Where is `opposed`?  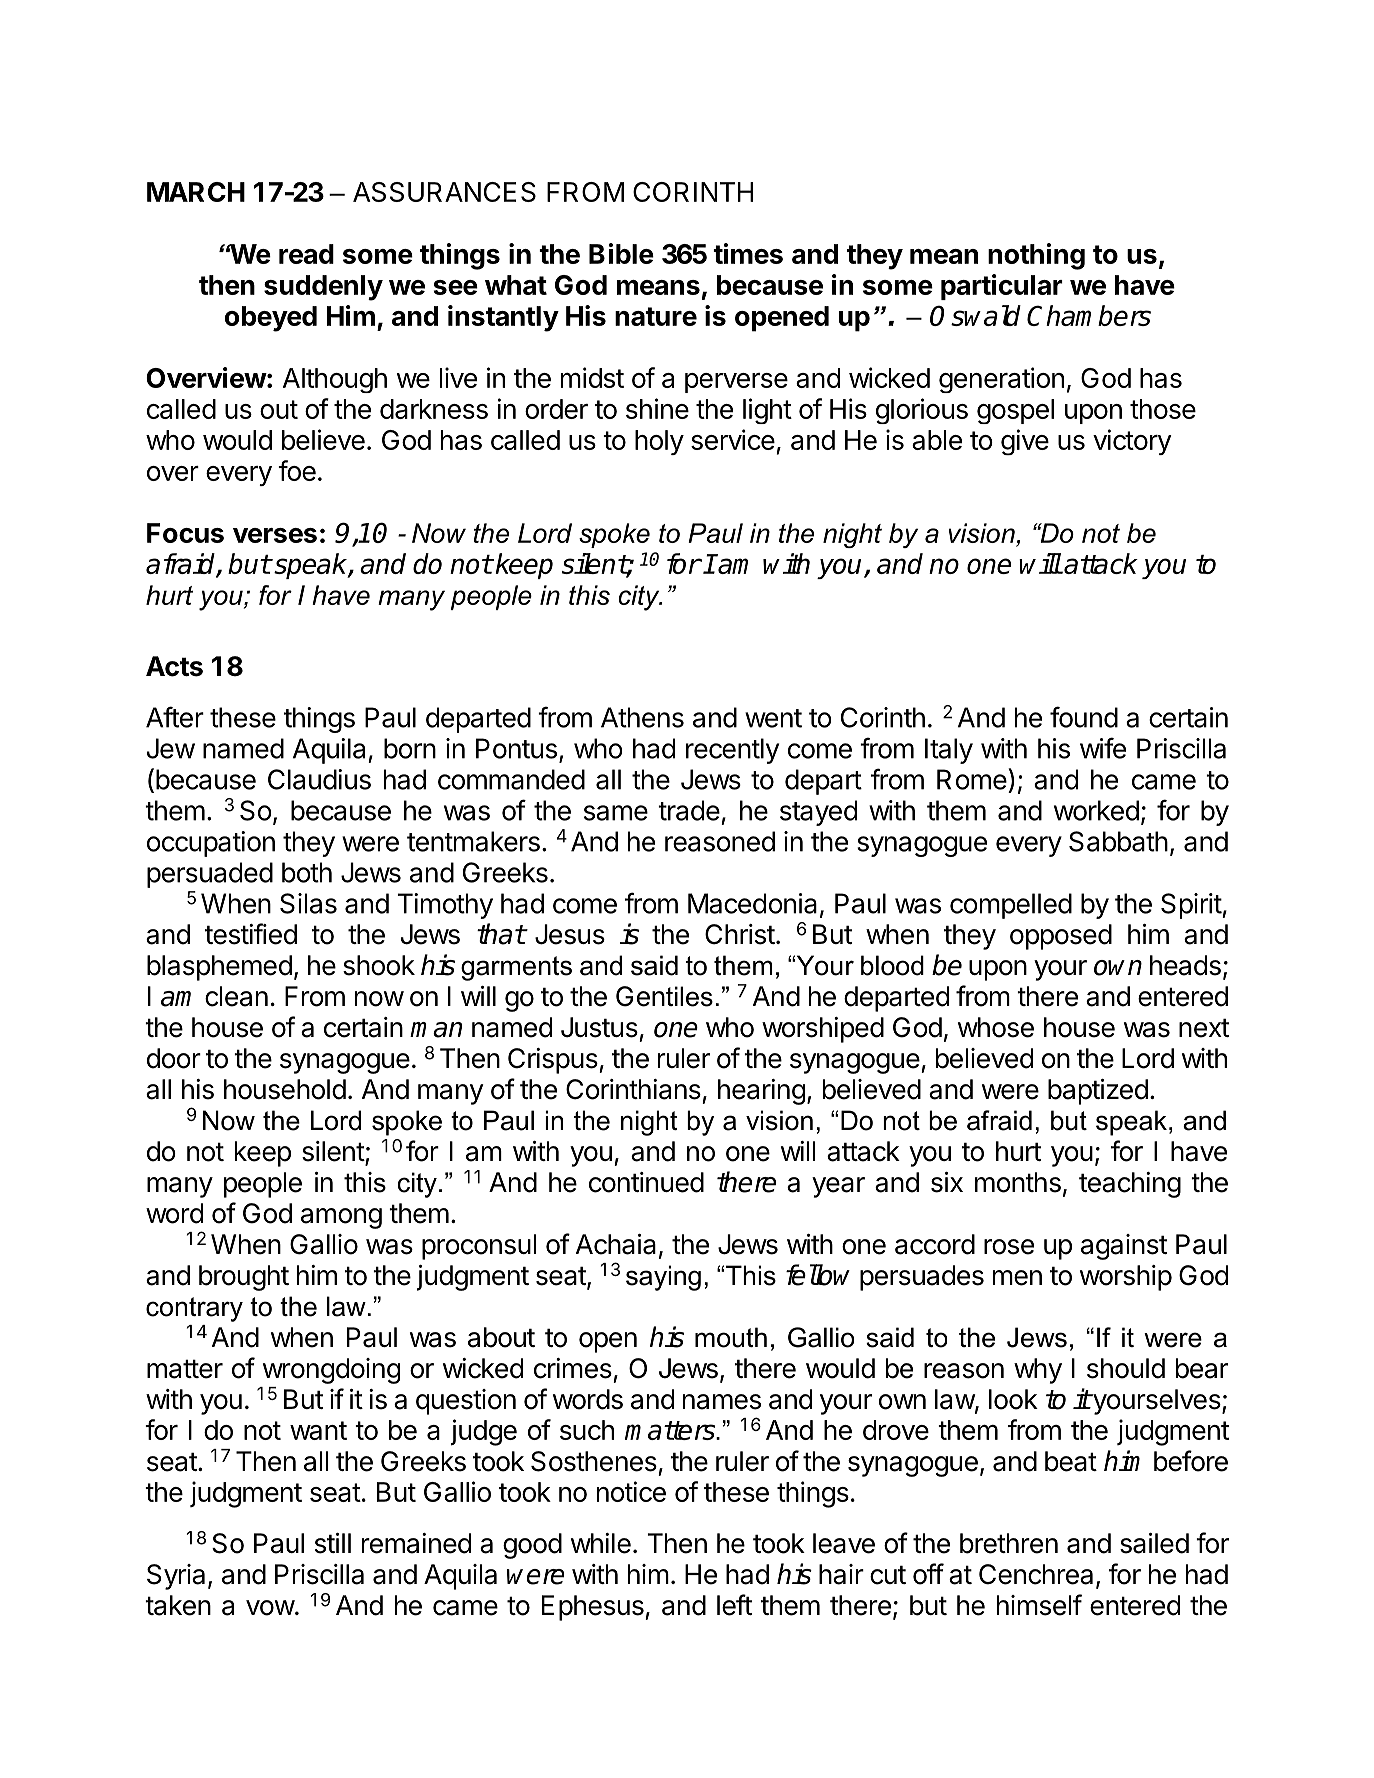 opposed is located at coordinates (1061, 937).
